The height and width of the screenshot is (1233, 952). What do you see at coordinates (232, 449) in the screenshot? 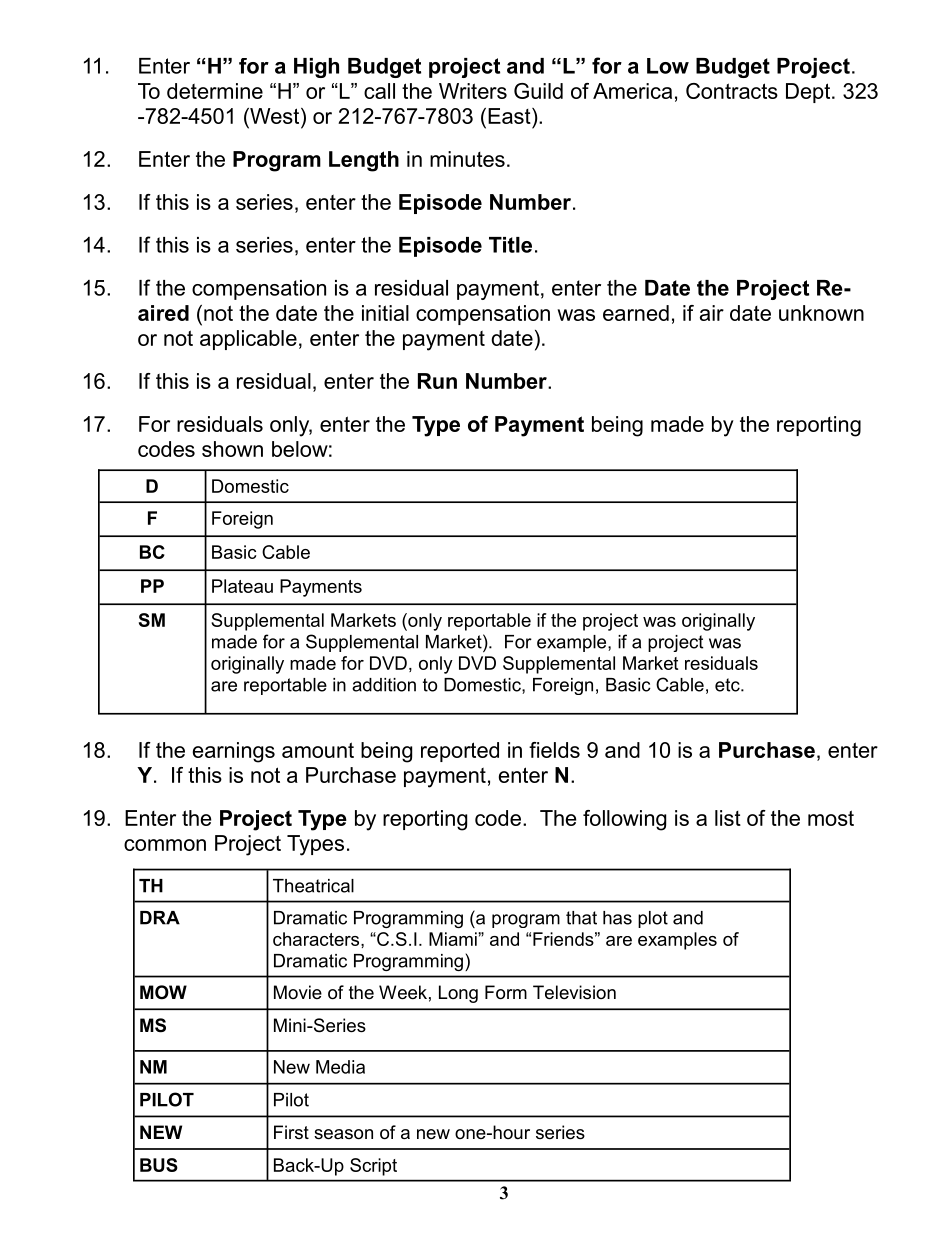
I see `shown` at bounding box center [232, 449].
